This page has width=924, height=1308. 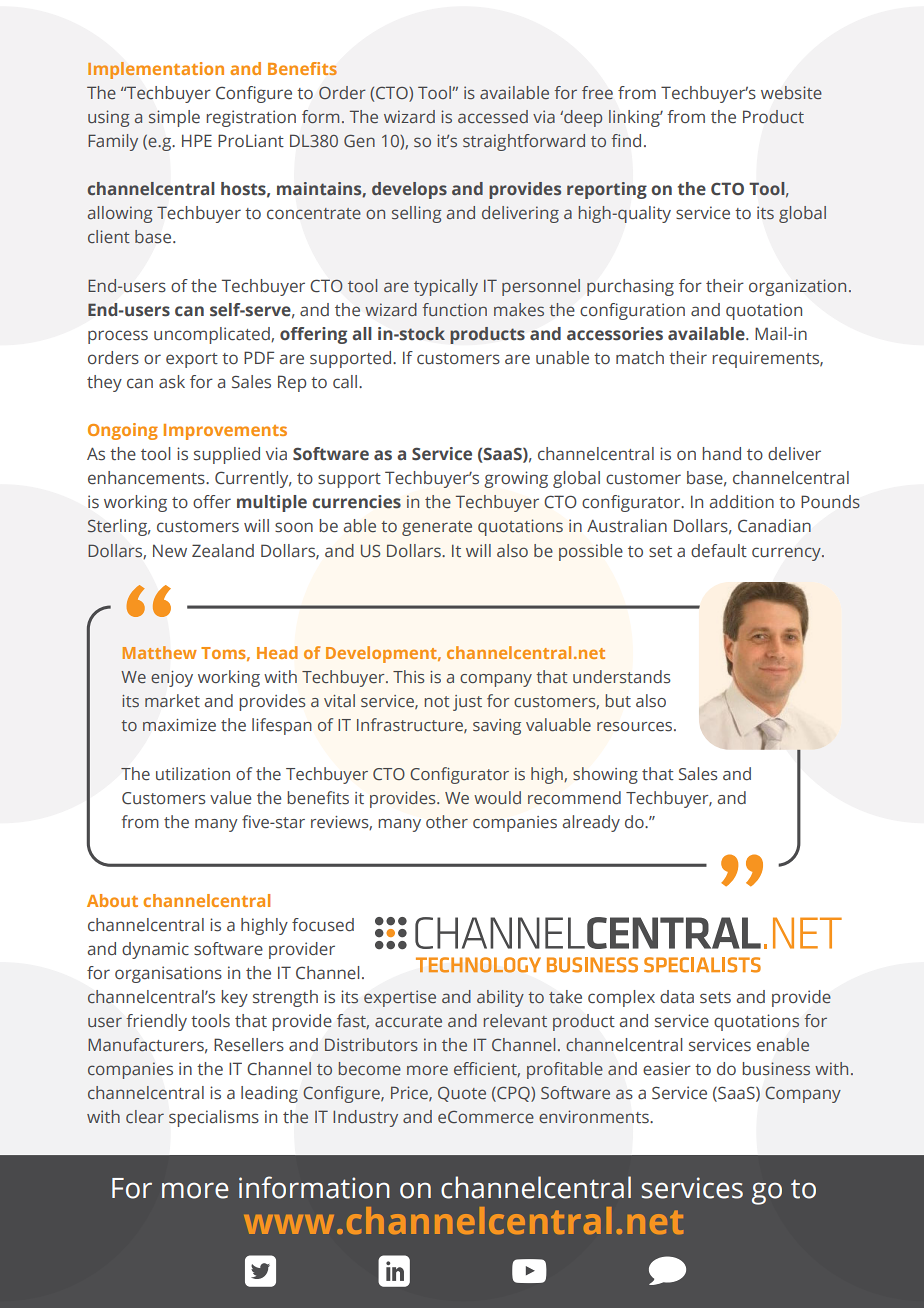 I want to click on value, so click(x=230, y=797).
